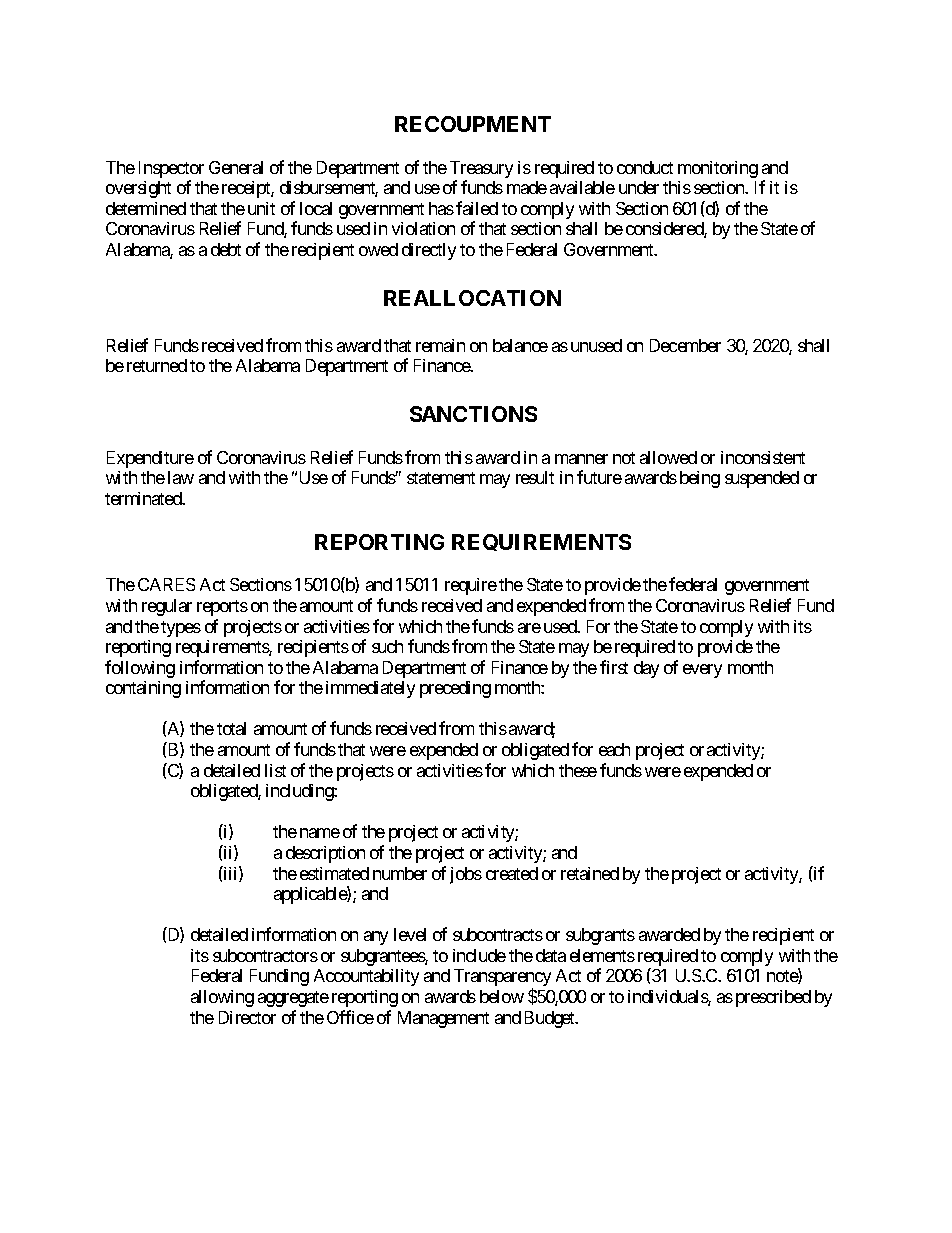 This image has height=1233, width=952. I want to click on monitoring, so click(718, 169).
